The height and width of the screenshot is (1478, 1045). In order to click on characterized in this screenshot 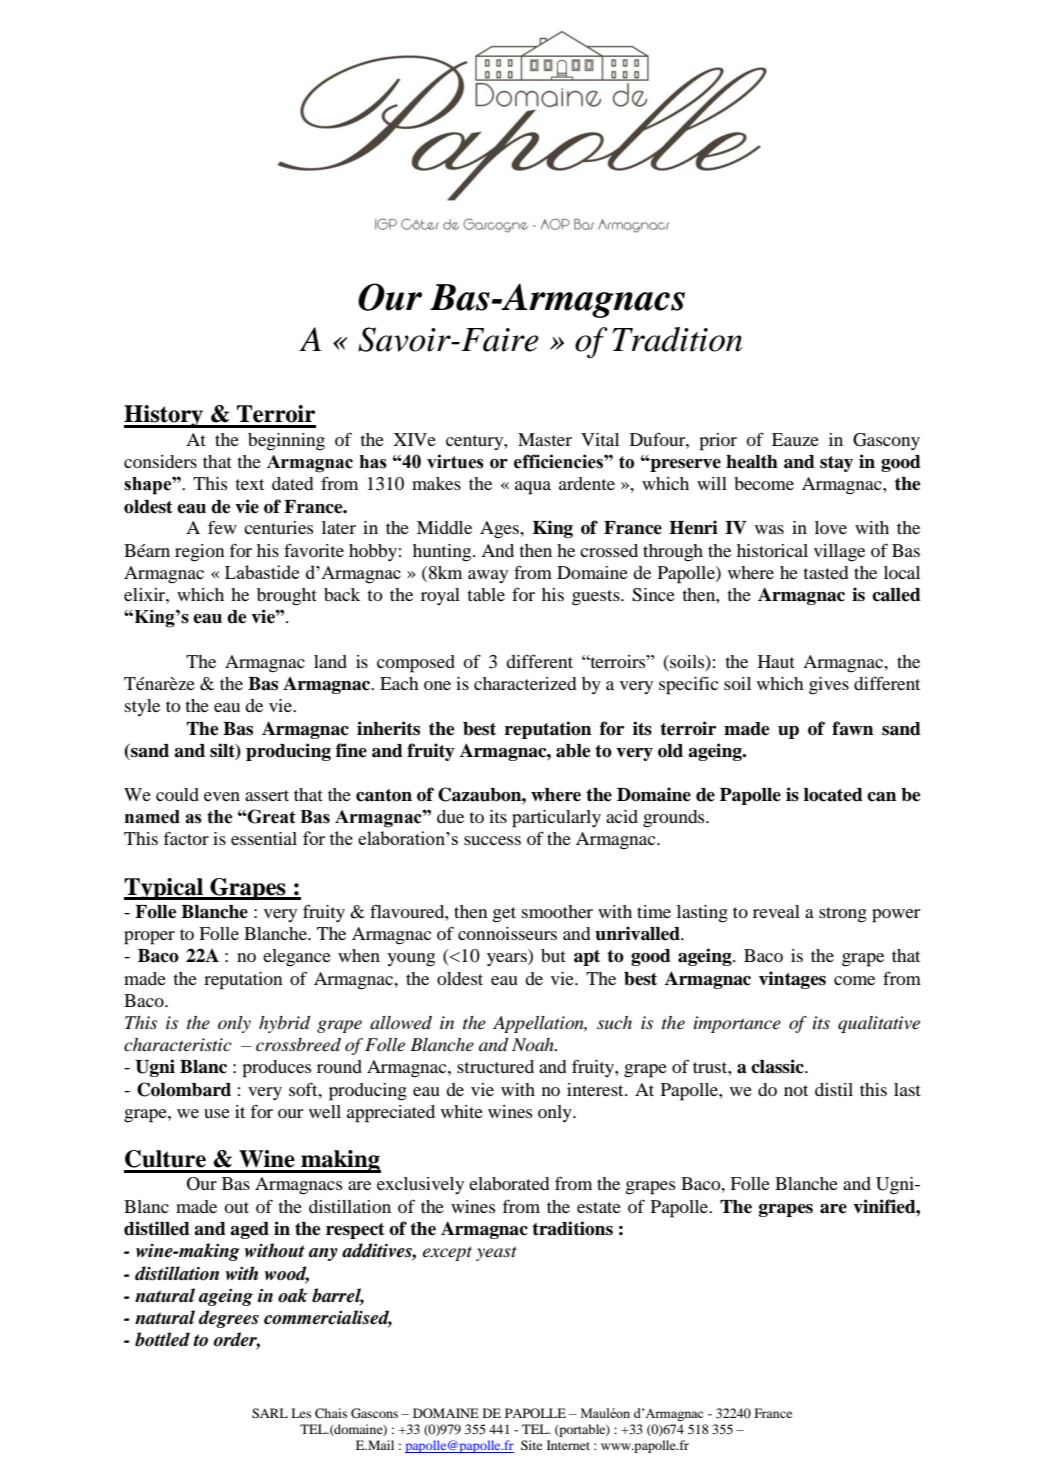, I will do `click(525, 683)`.
